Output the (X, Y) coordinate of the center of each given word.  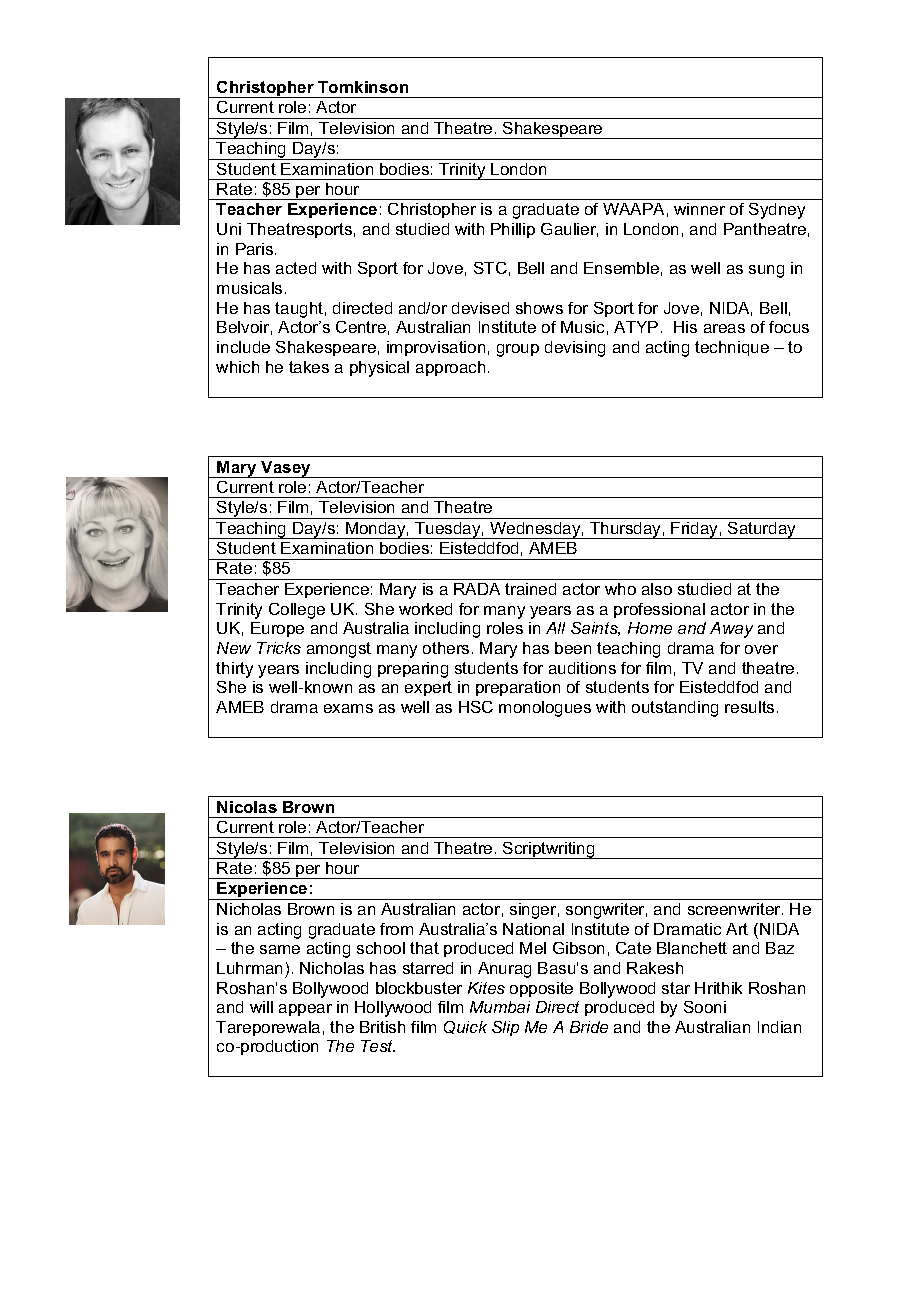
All (555, 628)
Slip (505, 1028)
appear (305, 1010)
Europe (277, 629)
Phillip (513, 230)
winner (699, 209)
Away (731, 630)
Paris (256, 249)
